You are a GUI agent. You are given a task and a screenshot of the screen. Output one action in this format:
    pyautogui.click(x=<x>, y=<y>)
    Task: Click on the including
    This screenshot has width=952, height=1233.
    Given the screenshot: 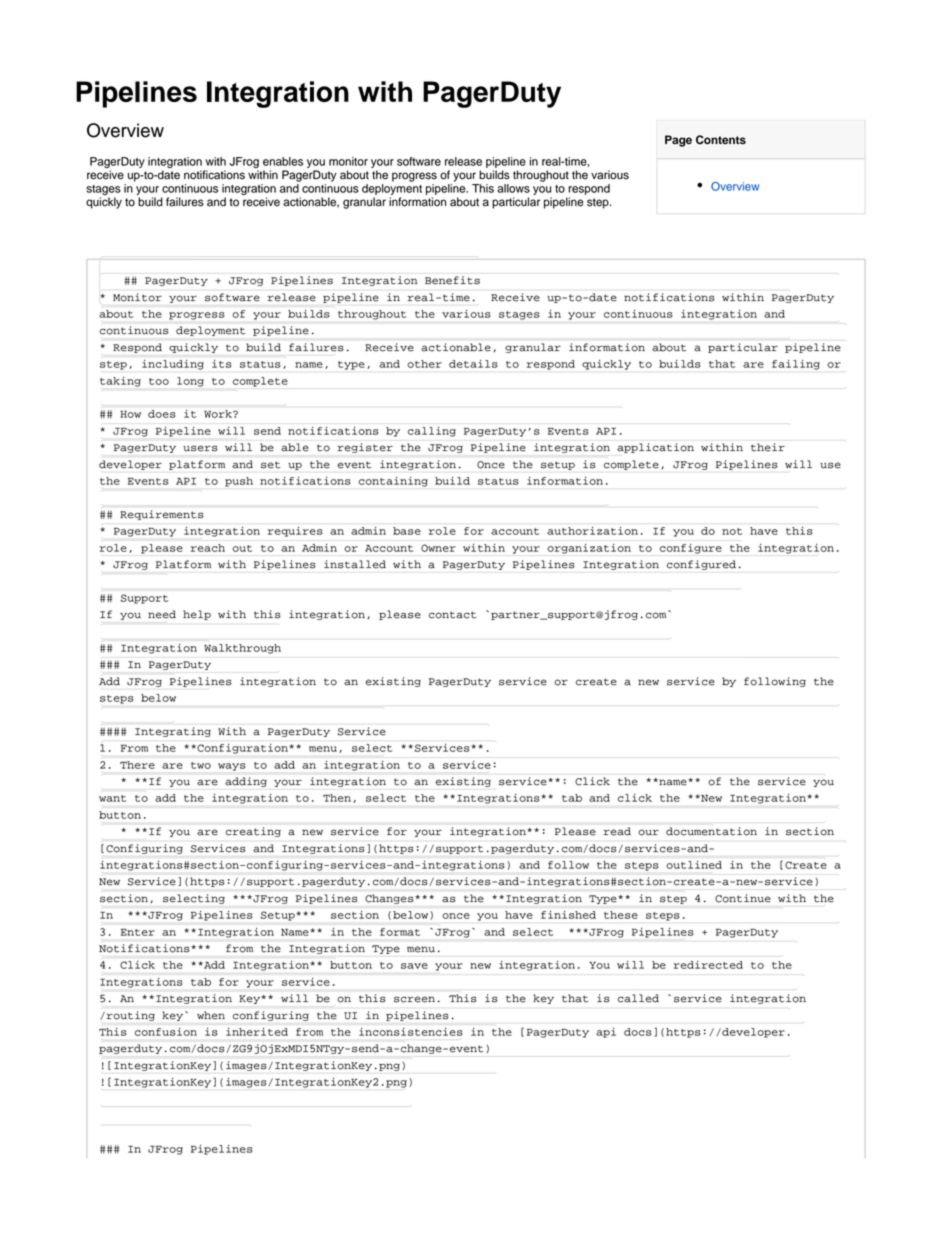 What is the action you would take?
    pyautogui.click(x=173, y=365)
